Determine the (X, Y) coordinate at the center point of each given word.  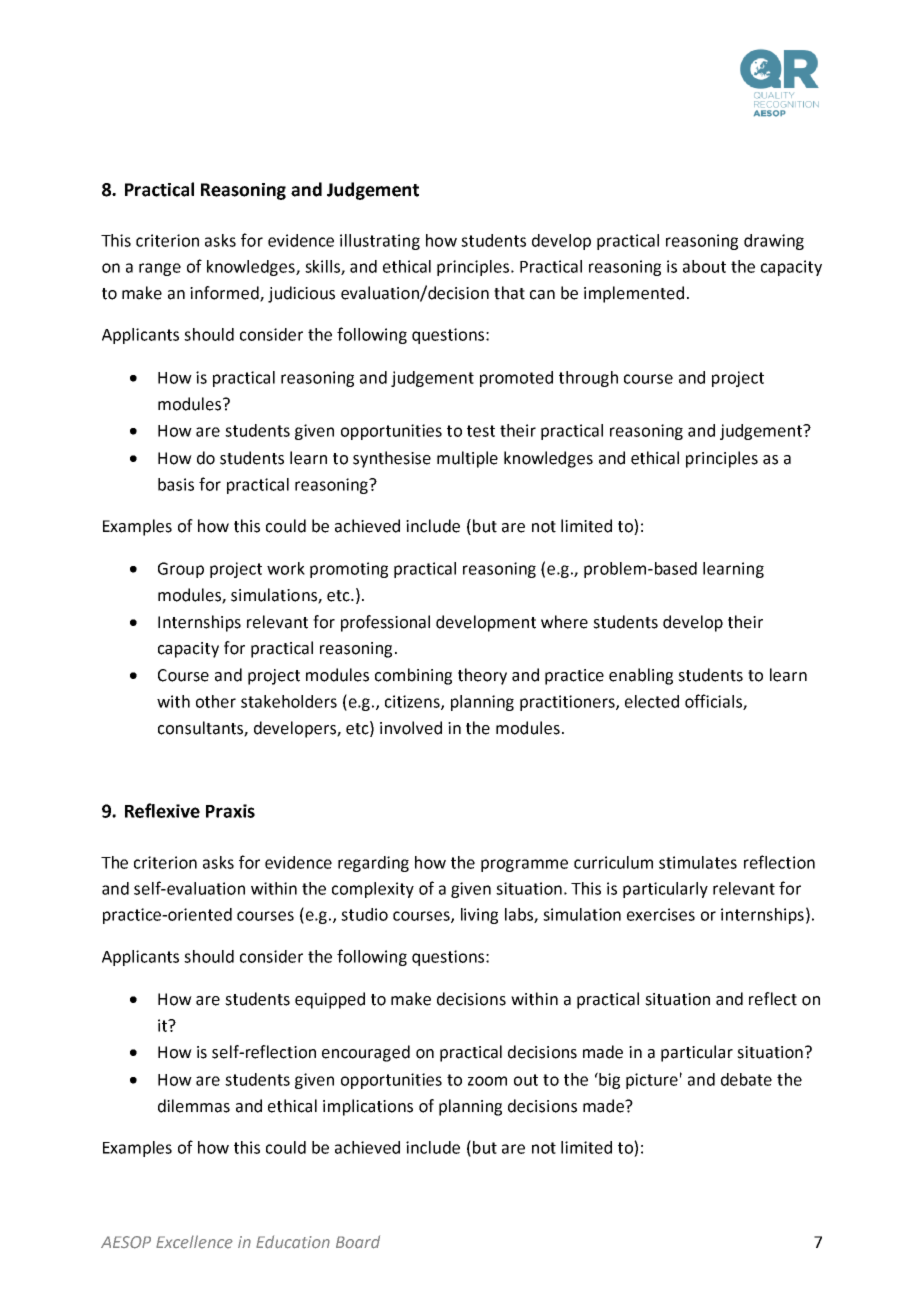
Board (358, 1242)
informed (225, 294)
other (216, 701)
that (509, 293)
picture (652, 1081)
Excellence (194, 1242)
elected (652, 701)
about (704, 266)
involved (411, 728)
